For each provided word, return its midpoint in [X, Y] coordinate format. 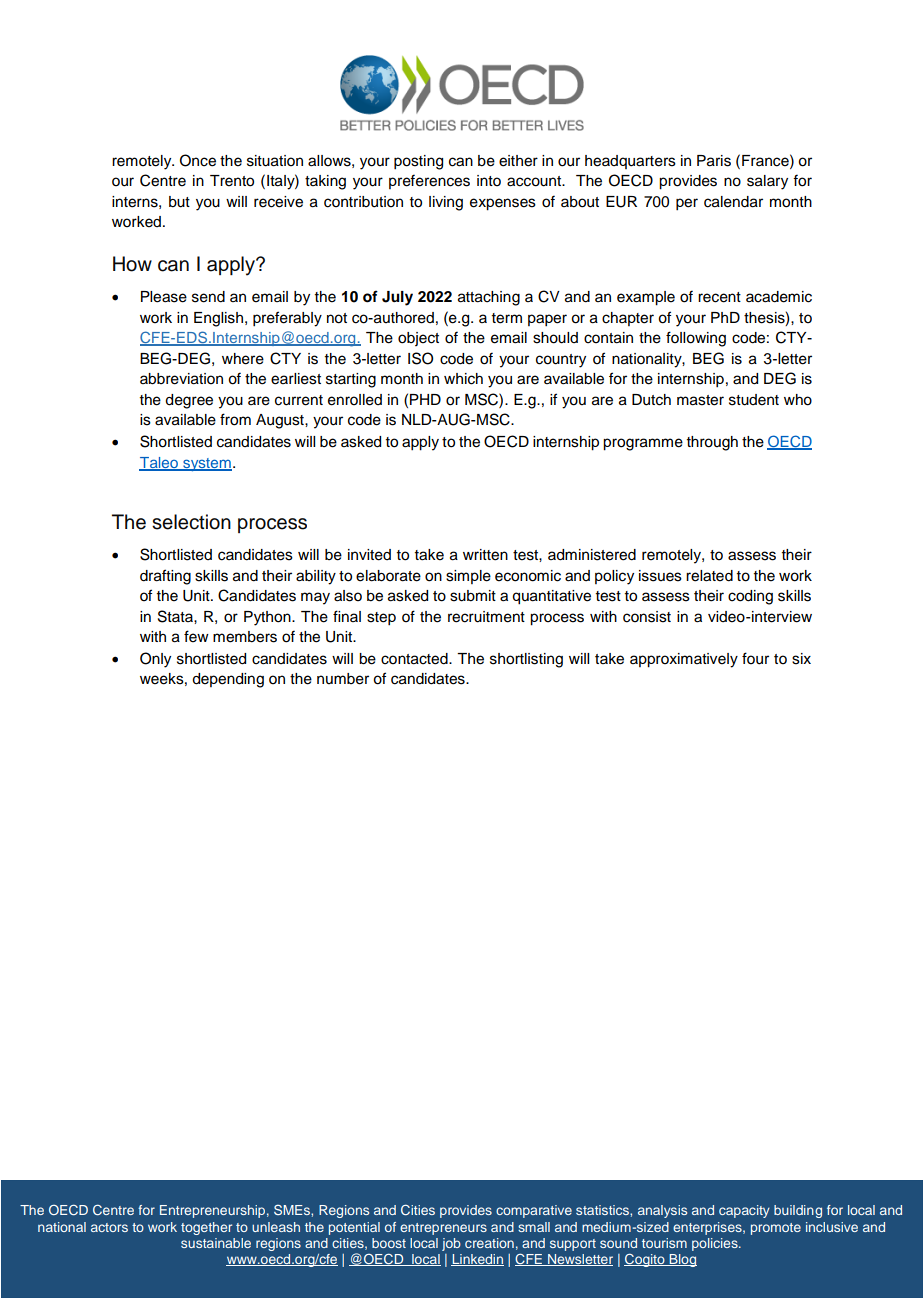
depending [228, 680]
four [755, 658]
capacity [744, 1211]
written [485, 555]
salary [767, 182]
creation [489, 1243]
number [343, 679]
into [489, 181]
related [709, 576]
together [206, 1228]
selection [191, 522]
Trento [232, 181]
